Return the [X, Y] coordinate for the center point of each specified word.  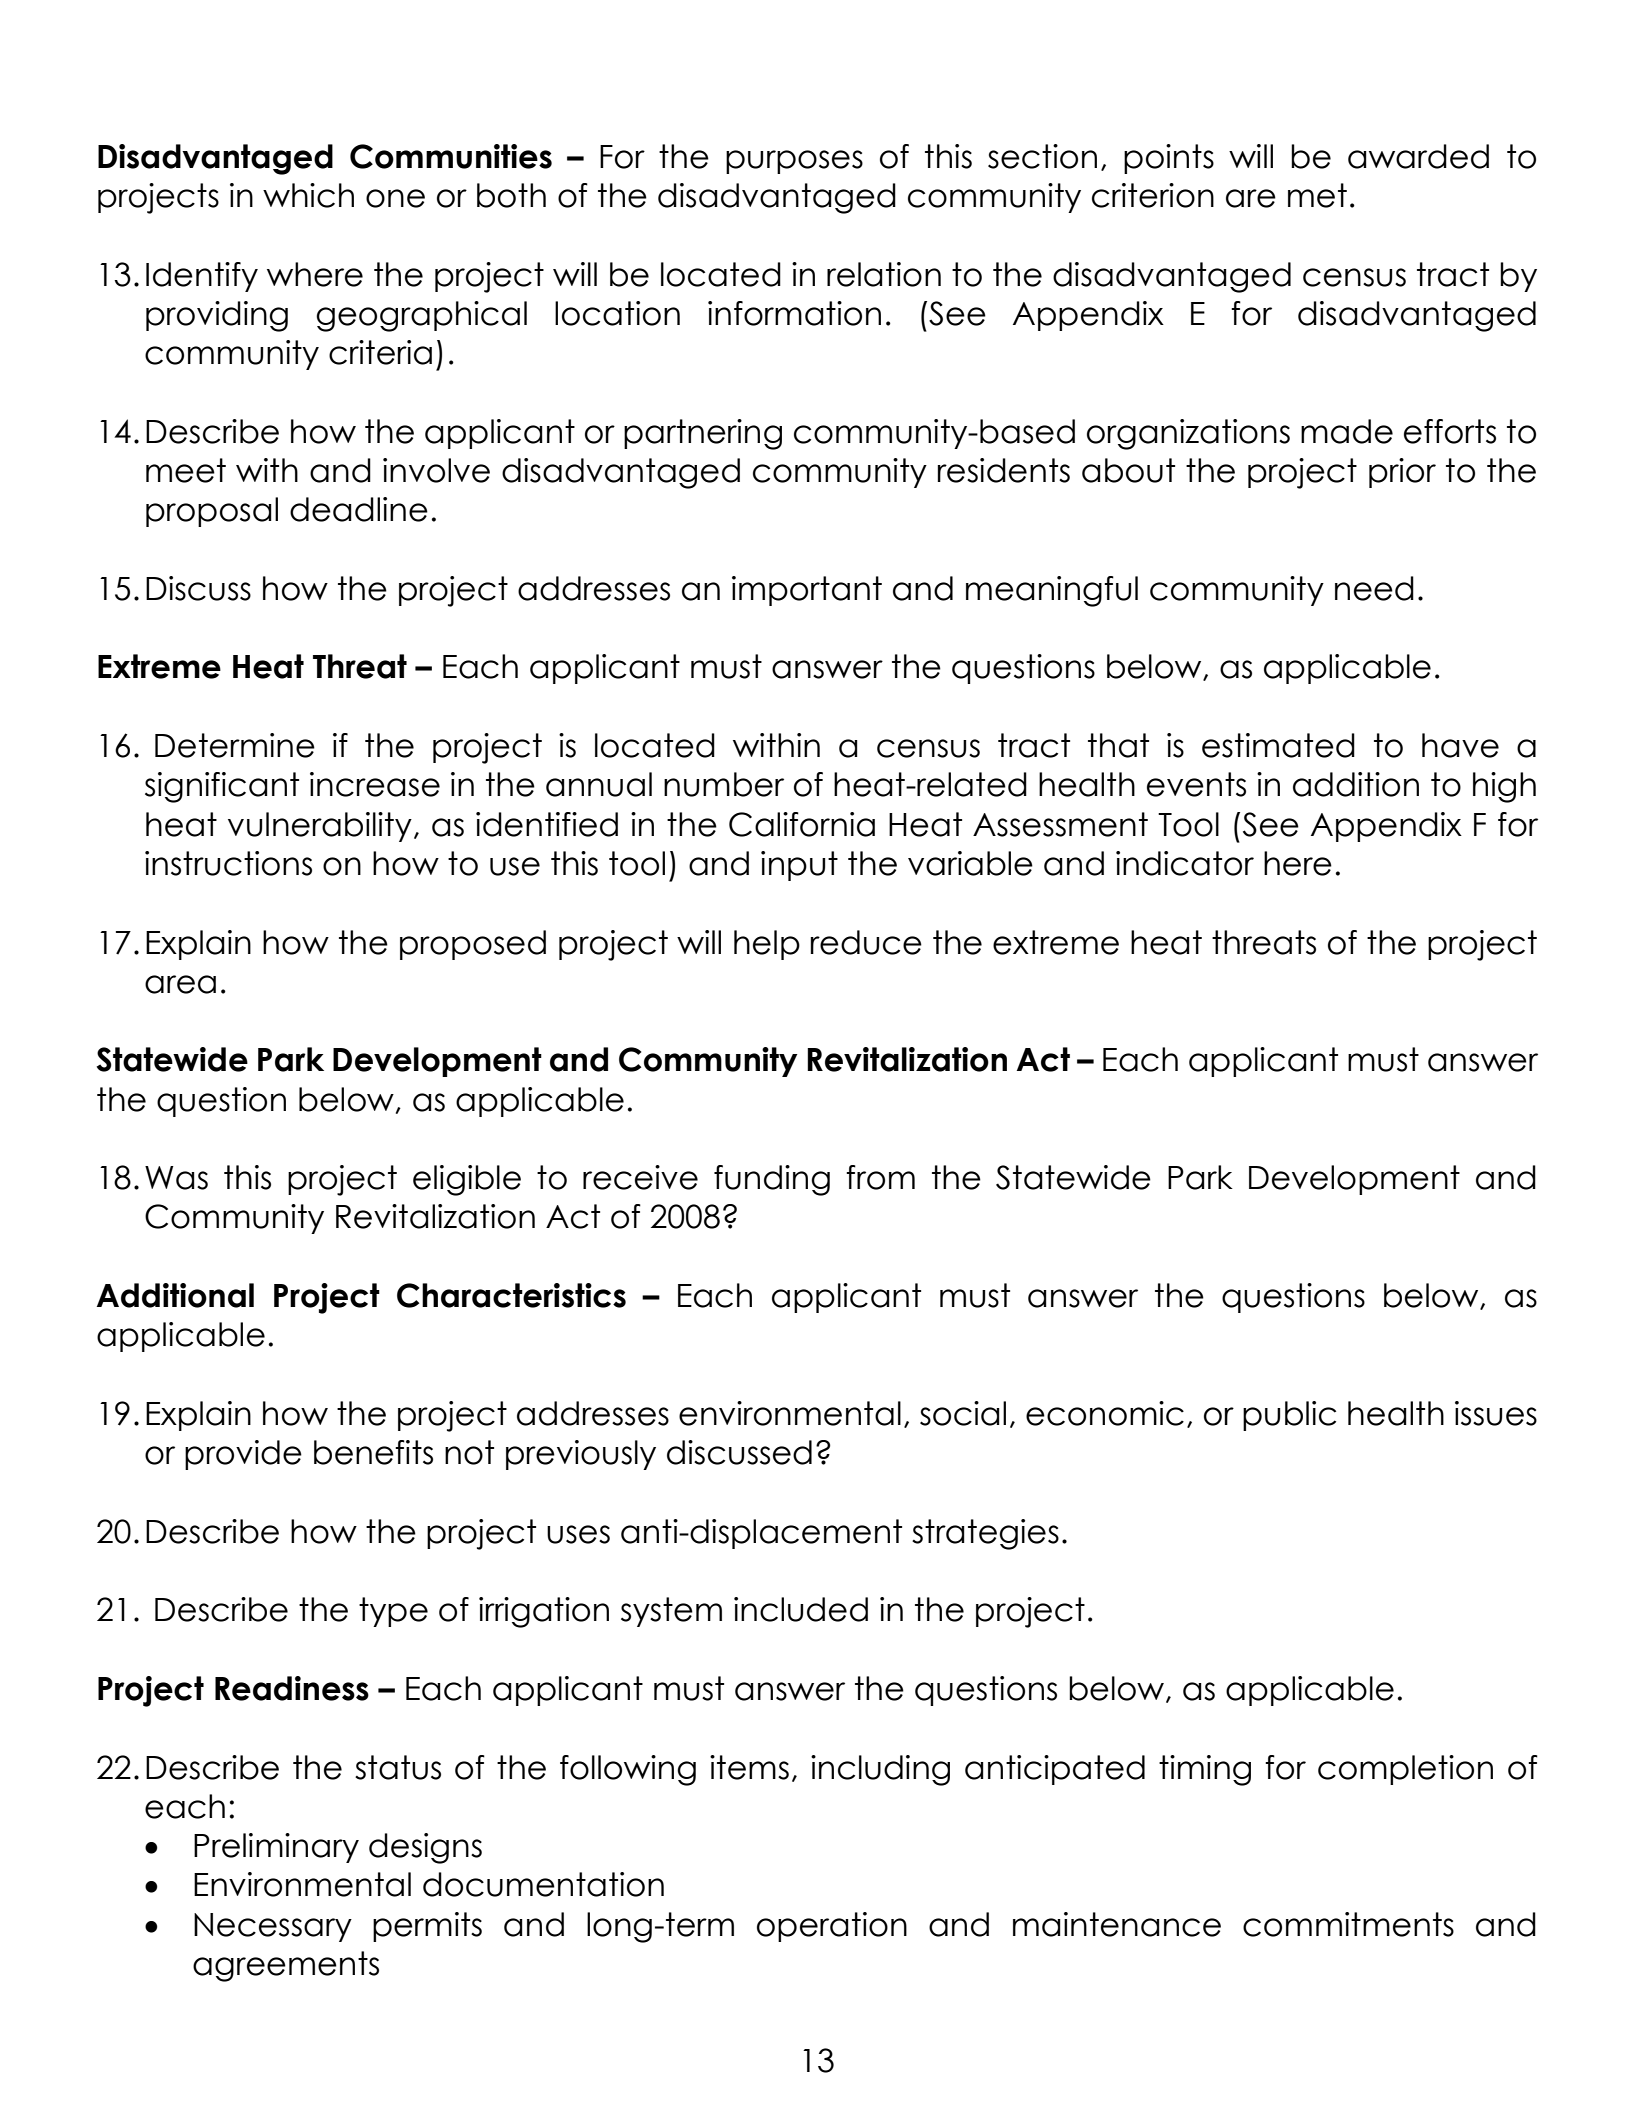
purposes [794, 162]
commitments [1348, 1924]
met [1317, 195]
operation [832, 1927]
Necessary [273, 1927]
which [308, 195]
